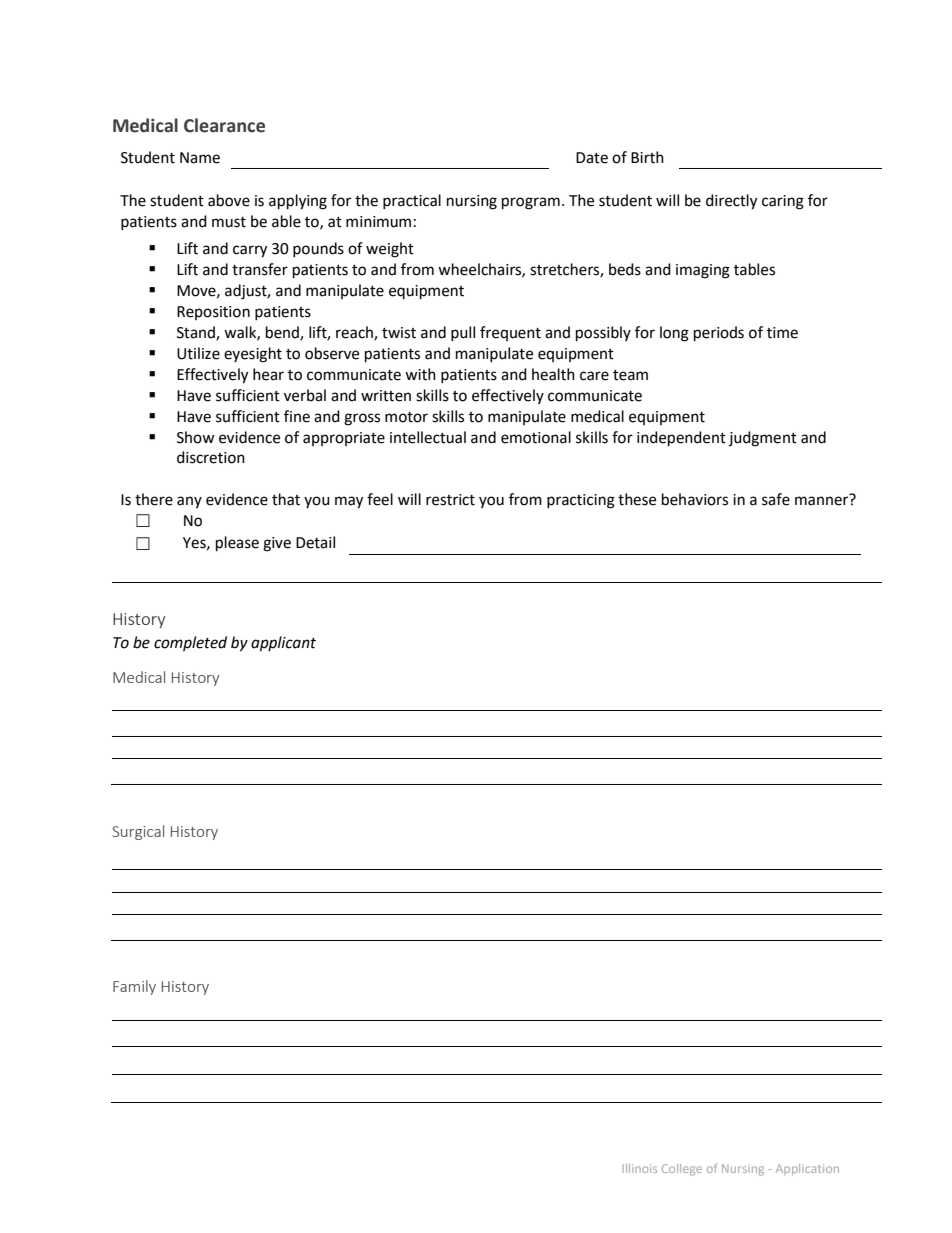 The image size is (952, 1233). What do you see at coordinates (283, 644) in the document?
I see `applicant` at bounding box center [283, 644].
